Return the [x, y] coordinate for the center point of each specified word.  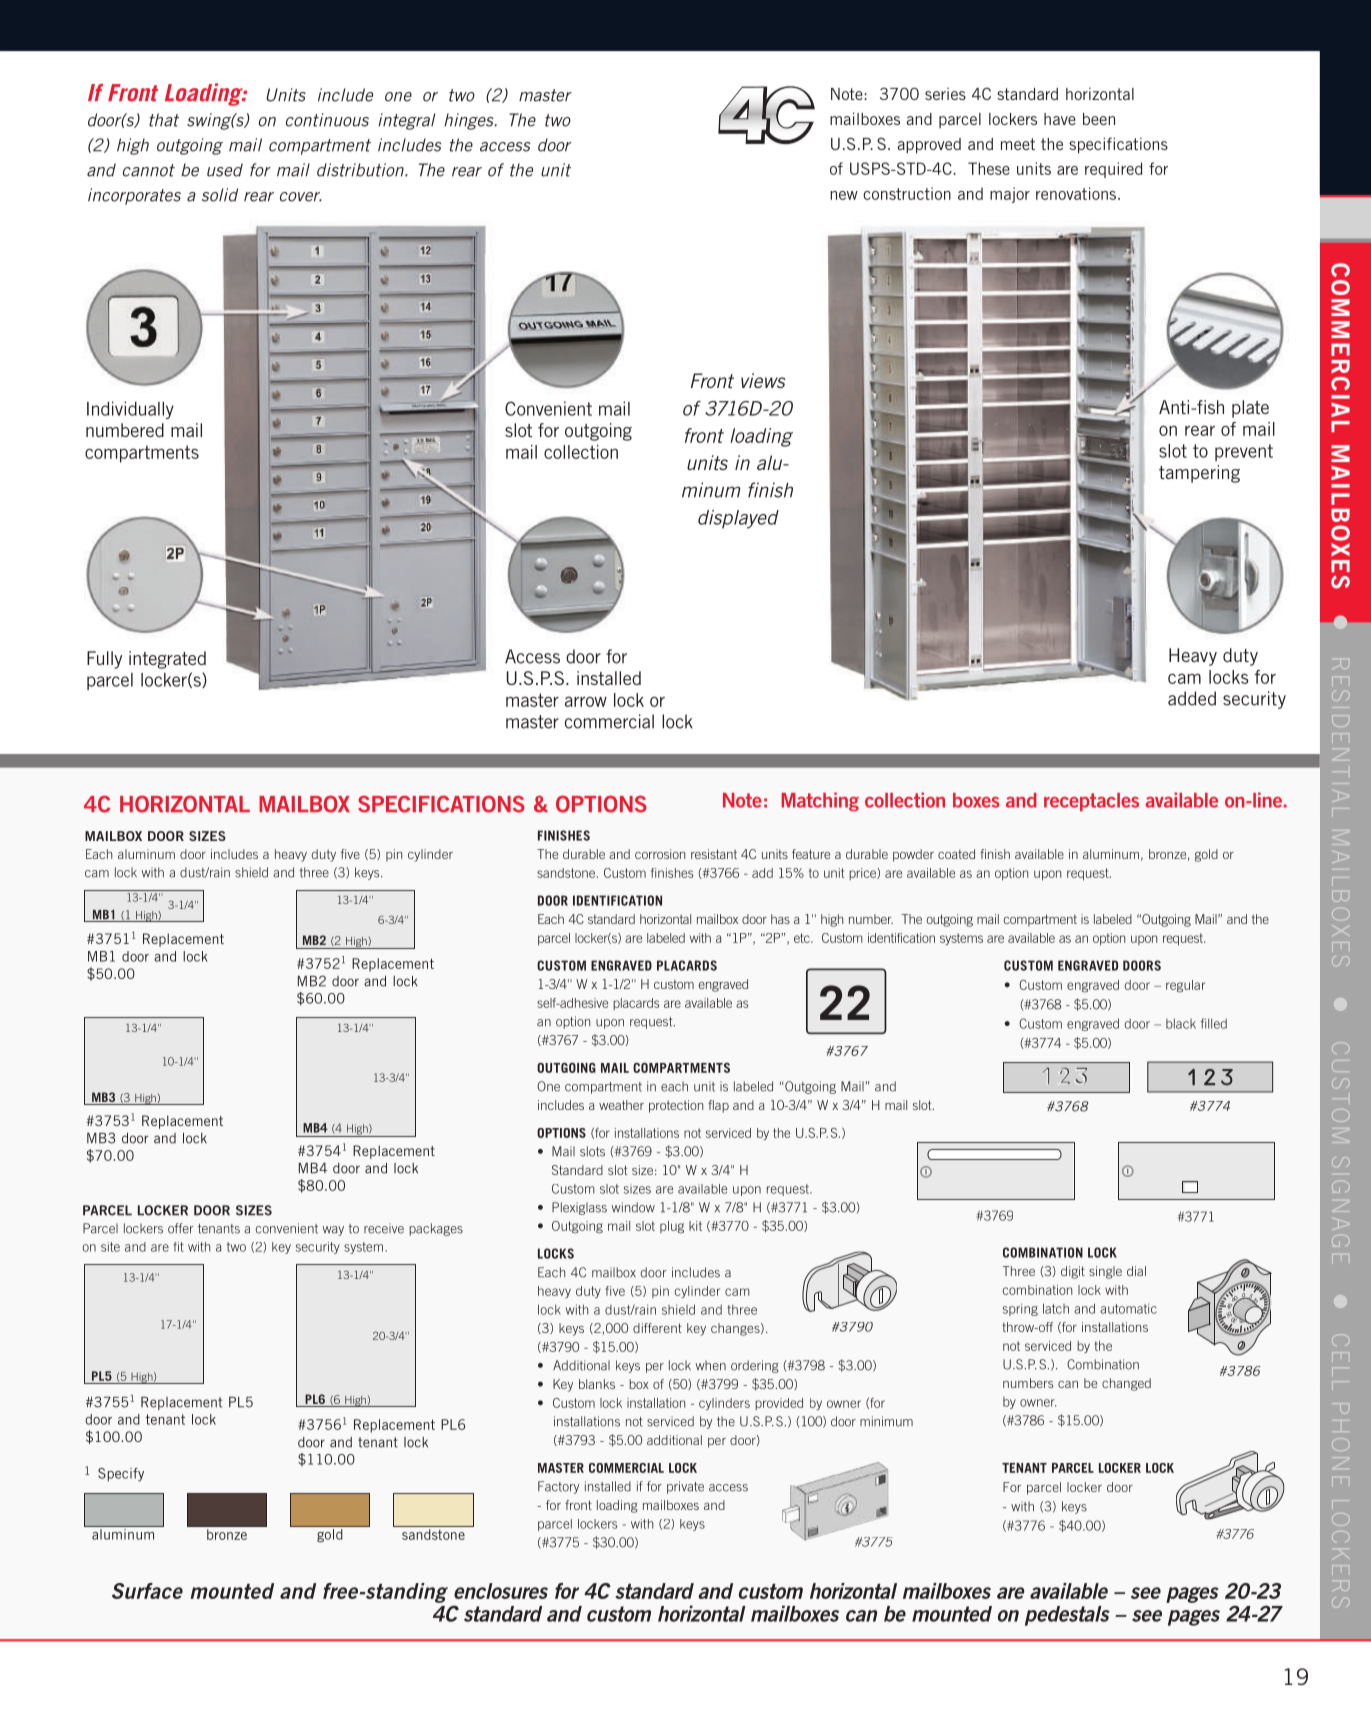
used [225, 170]
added [1192, 698]
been [1099, 119]
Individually [130, 410]
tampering [1199, 474]
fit [178, 1247]
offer [181, 1228]
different [657, 1328]
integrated [167, 660]
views [763, 380]
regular [1185, 986]
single [1105, 1272]
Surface [147, 1591]
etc [803, 938]
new [844, 195]
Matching [820, 802]
